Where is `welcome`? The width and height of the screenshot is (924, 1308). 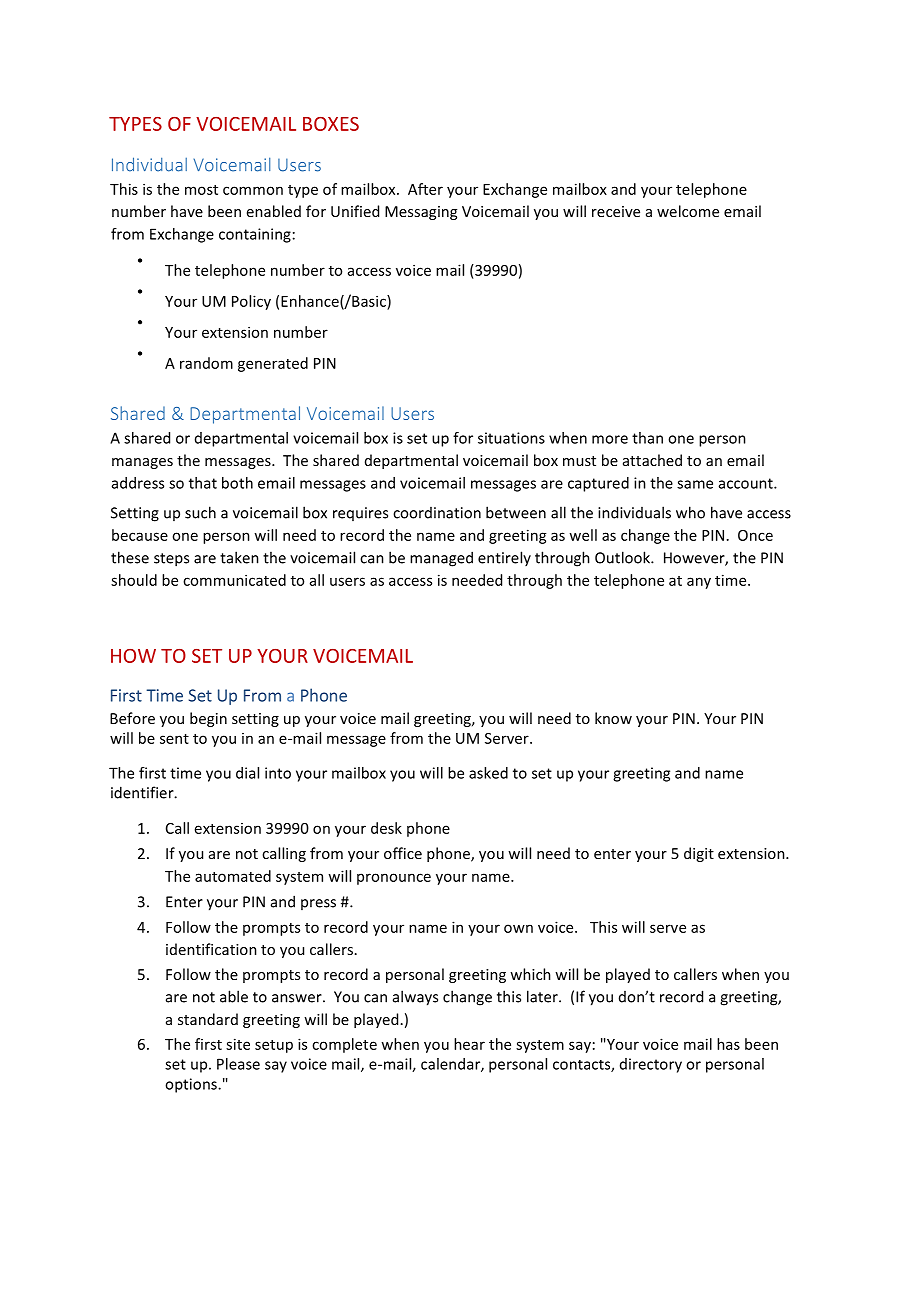 welcome is located at coordinates (688, 211).
